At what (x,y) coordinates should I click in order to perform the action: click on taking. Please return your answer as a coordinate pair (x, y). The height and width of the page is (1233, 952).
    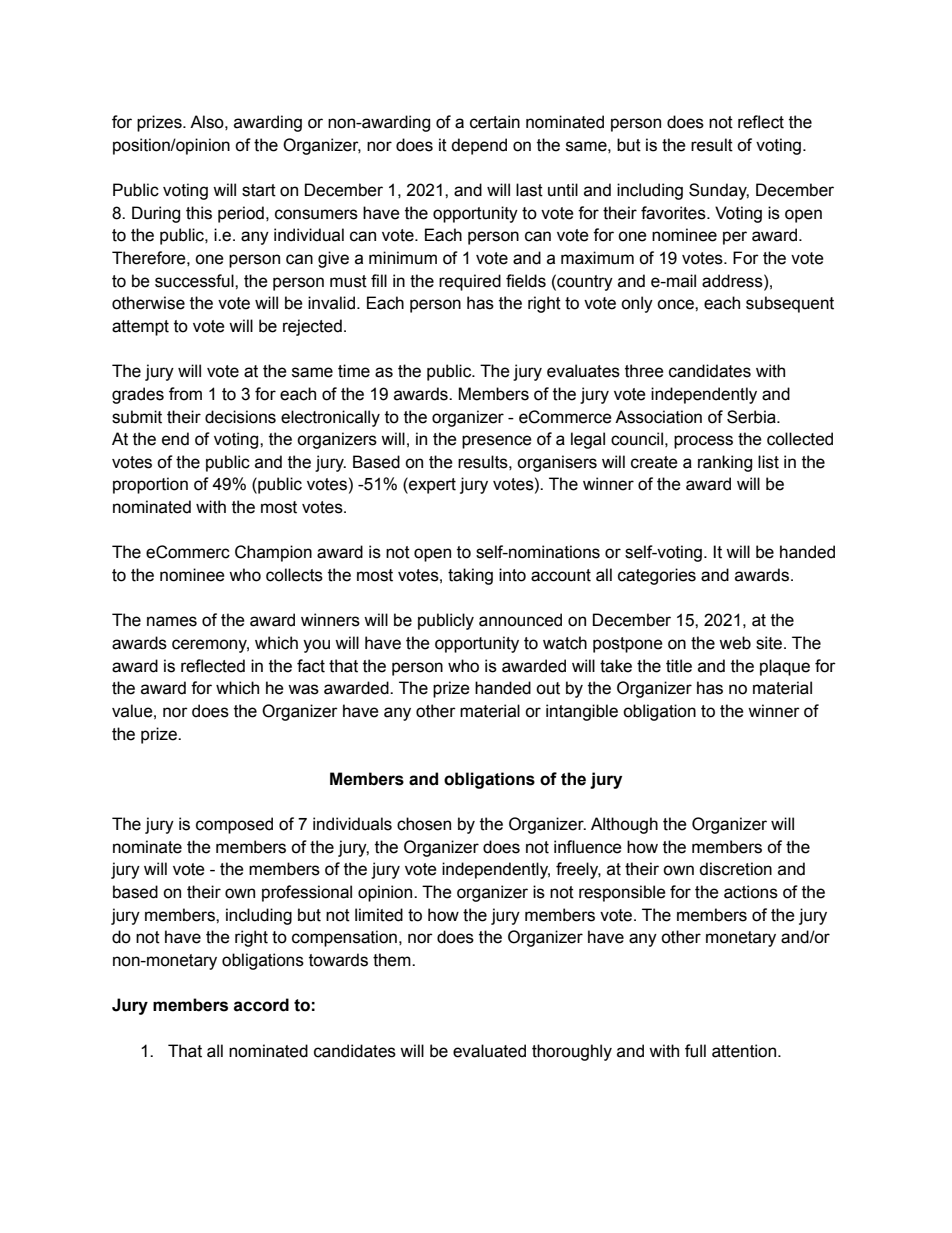
    Looking at the image, I should click on (470, 576).
